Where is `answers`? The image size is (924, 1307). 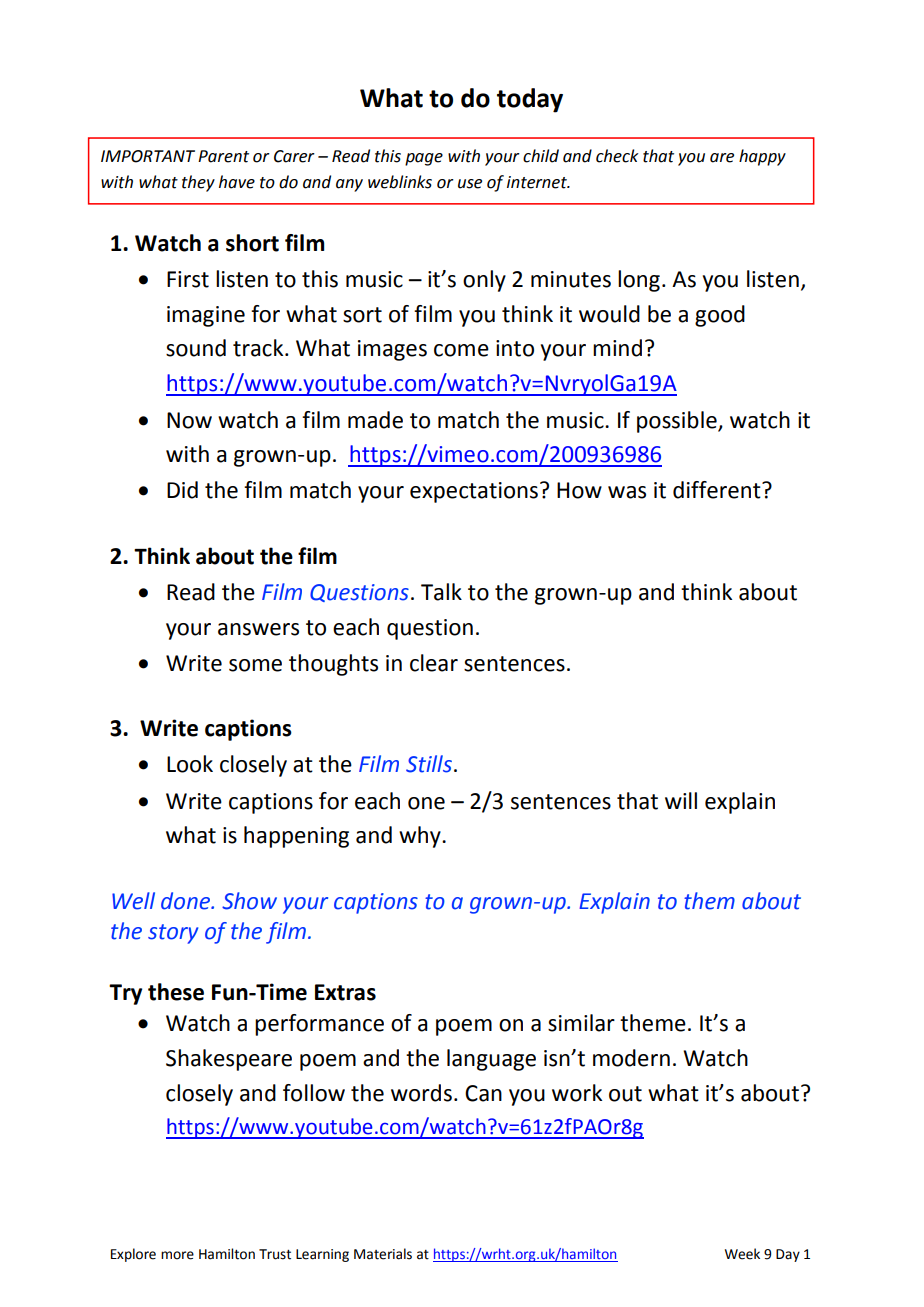
answers is located at coordinates (258, 629).
